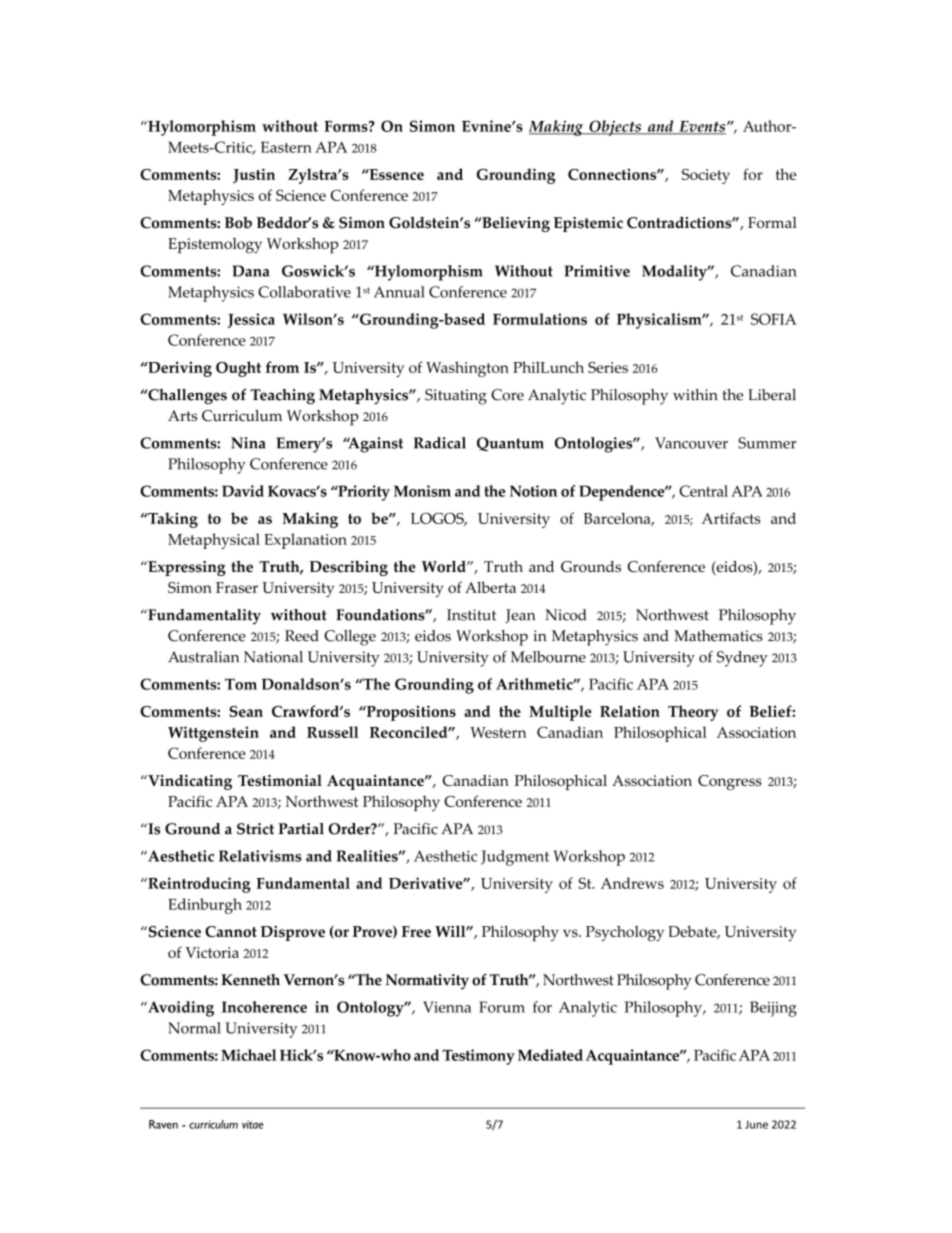 Image resolution: width=952 pixels, height=1233 pixels. I want to click on Testimony, so click(479, 1057).
